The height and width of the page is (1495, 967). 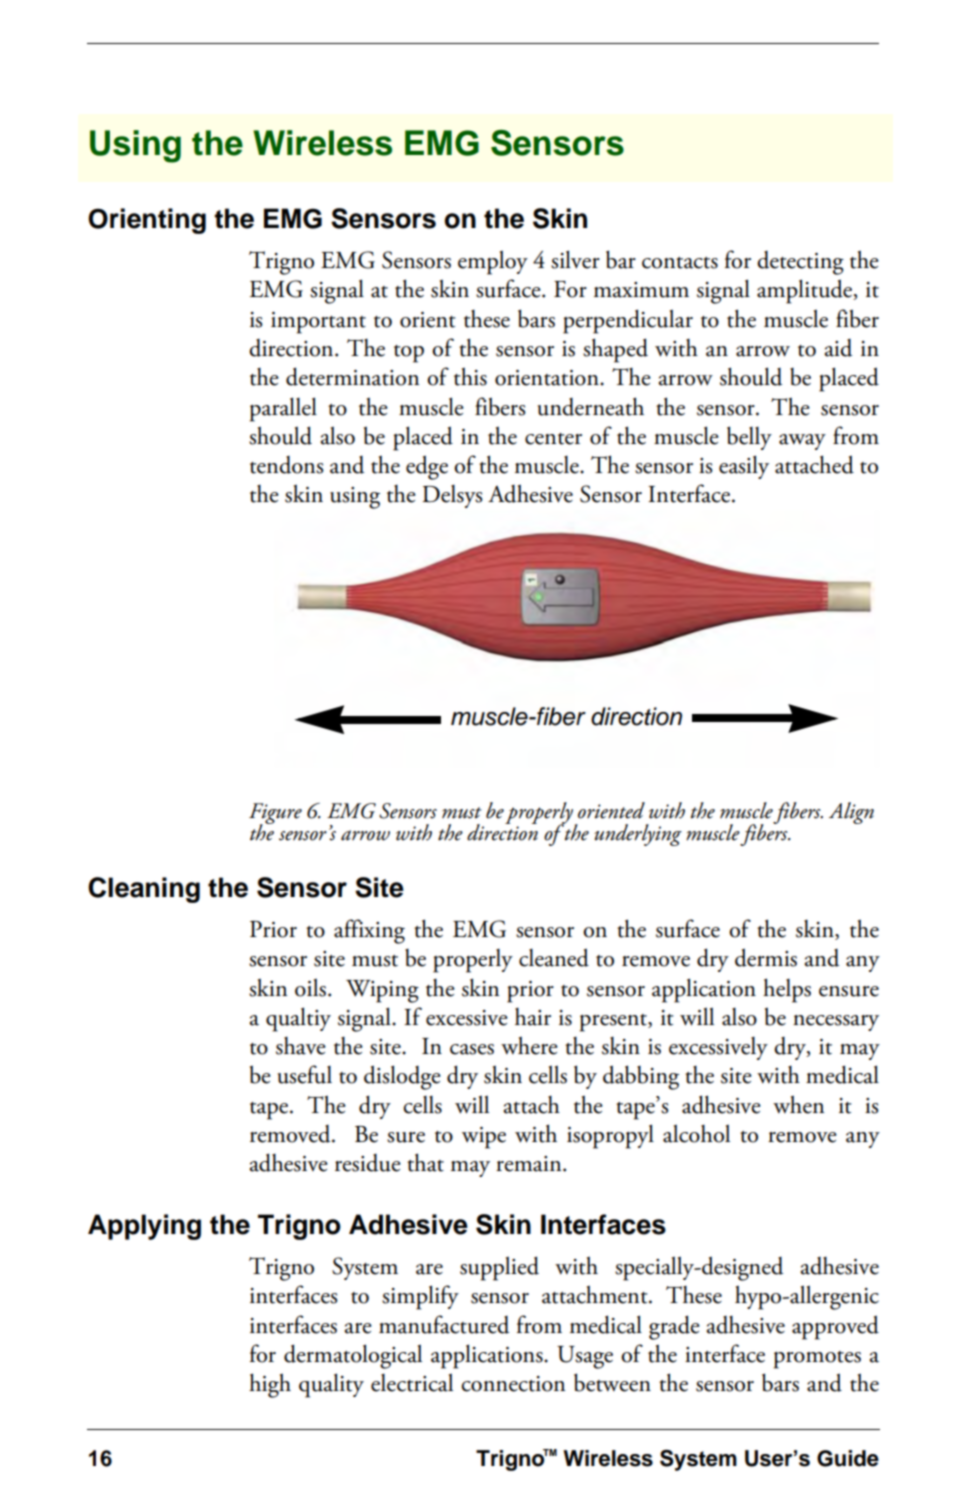 What do you see at coordinates (275, 814) in the page?
I see `Figure` at bounding box center [275, 814].
